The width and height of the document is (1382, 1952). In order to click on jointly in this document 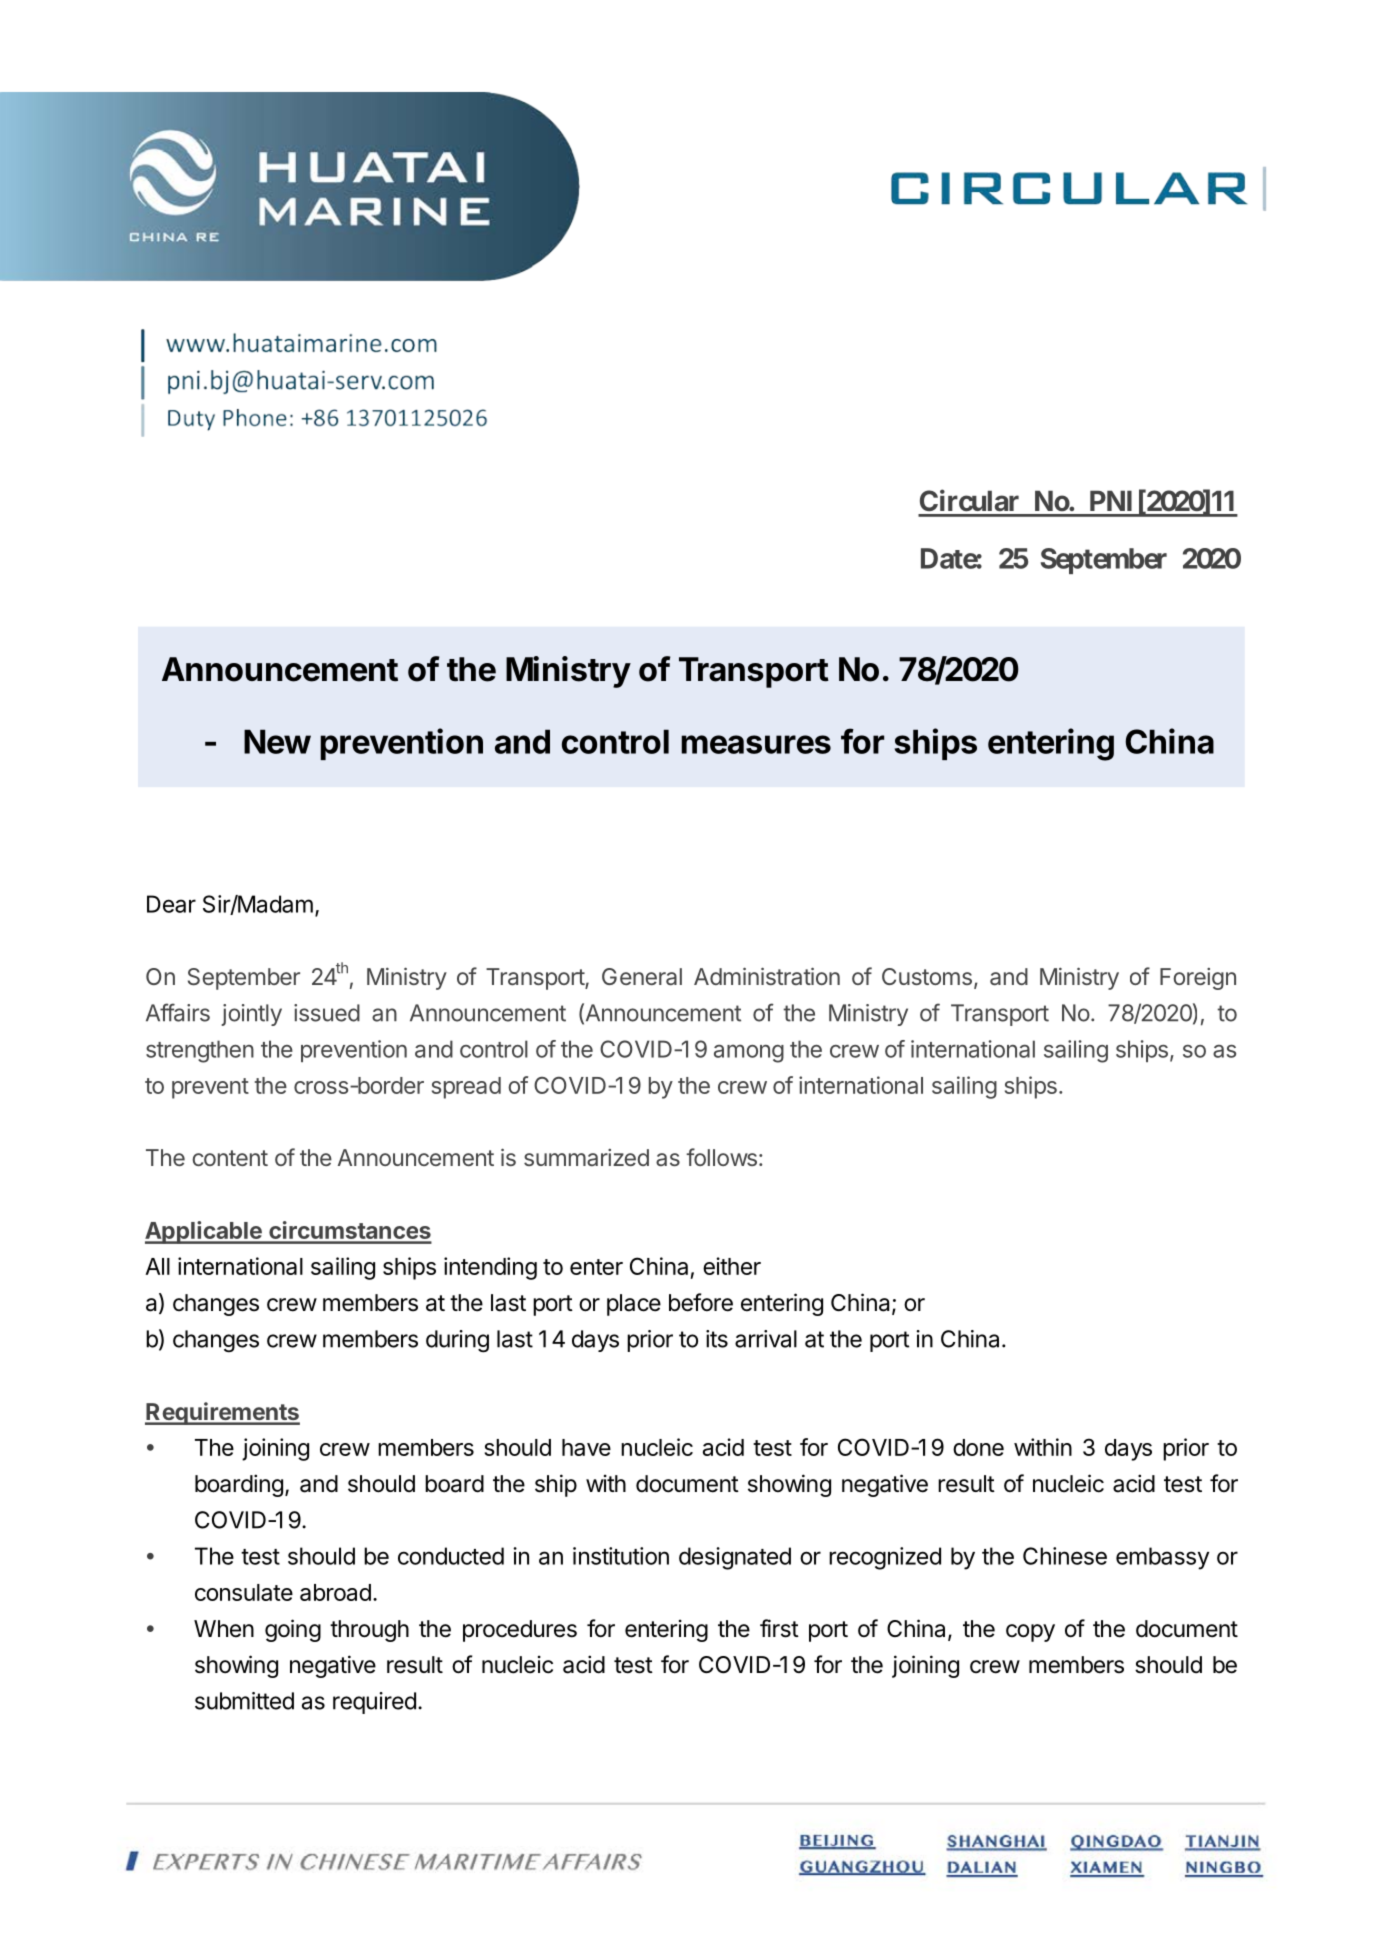, I will do `click(251, 1015)`.
